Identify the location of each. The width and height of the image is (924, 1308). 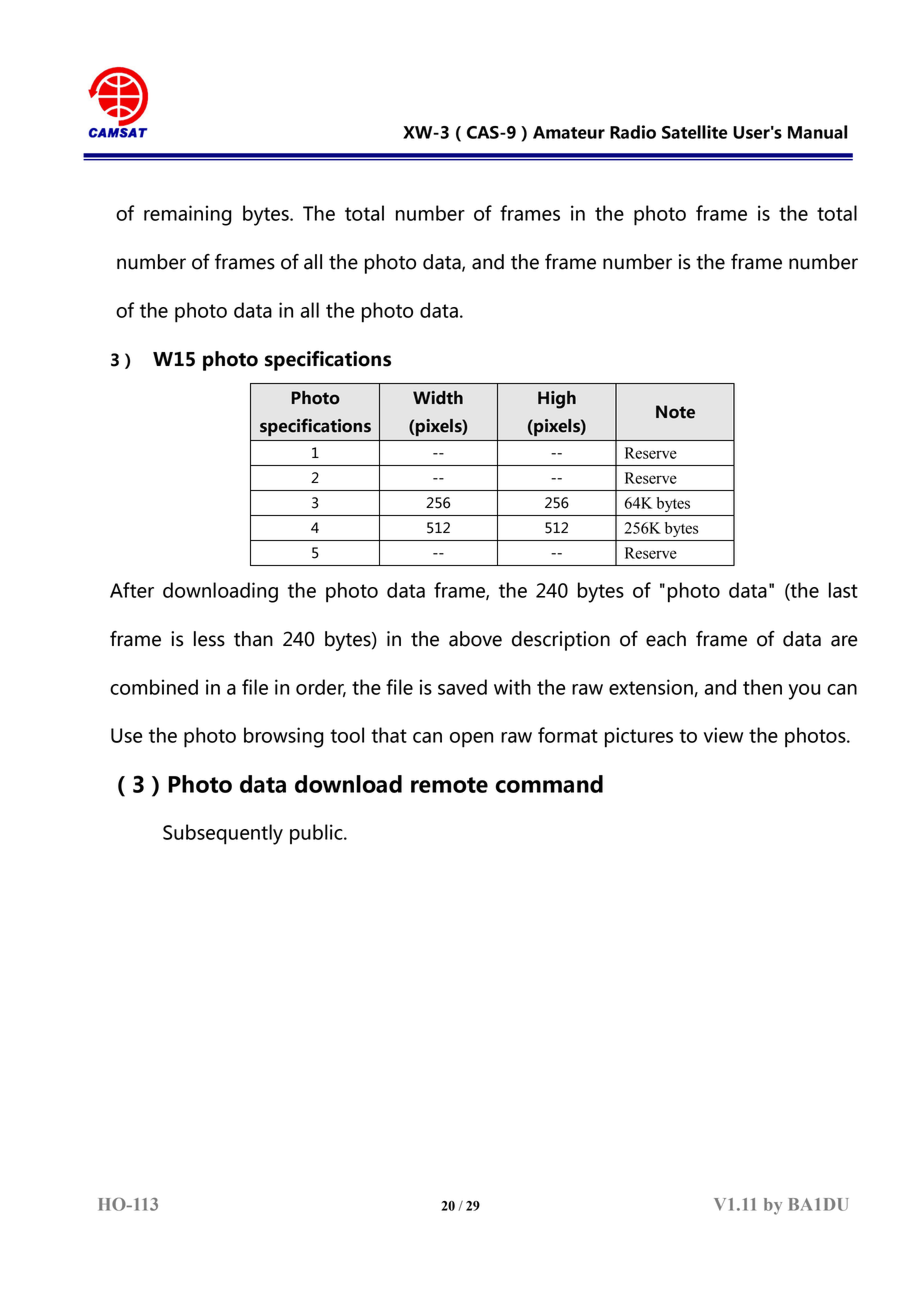
(666, 639).
